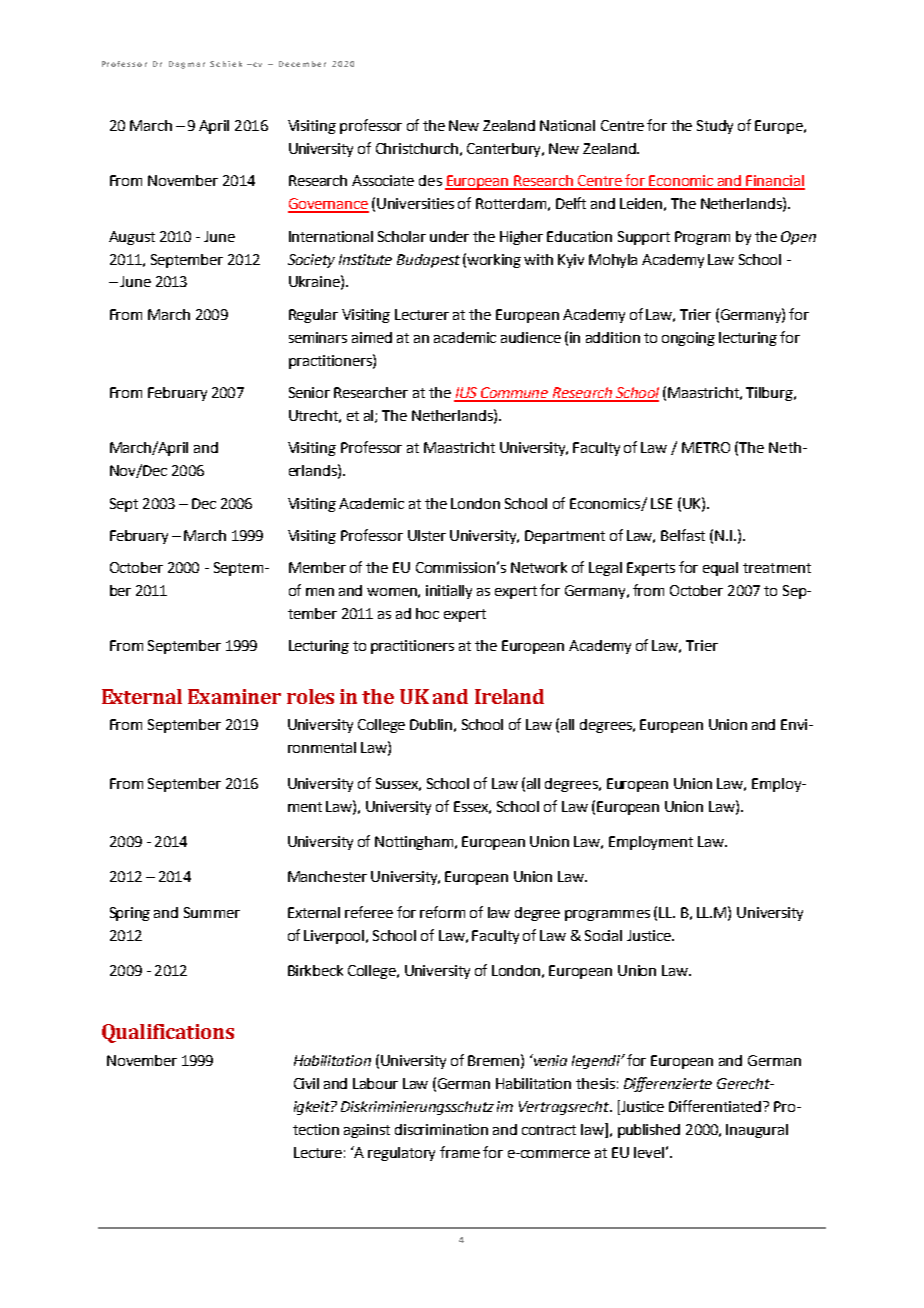  Describe the element at coordinates (306, 1083) in the image. I see `Civil` at that location.
